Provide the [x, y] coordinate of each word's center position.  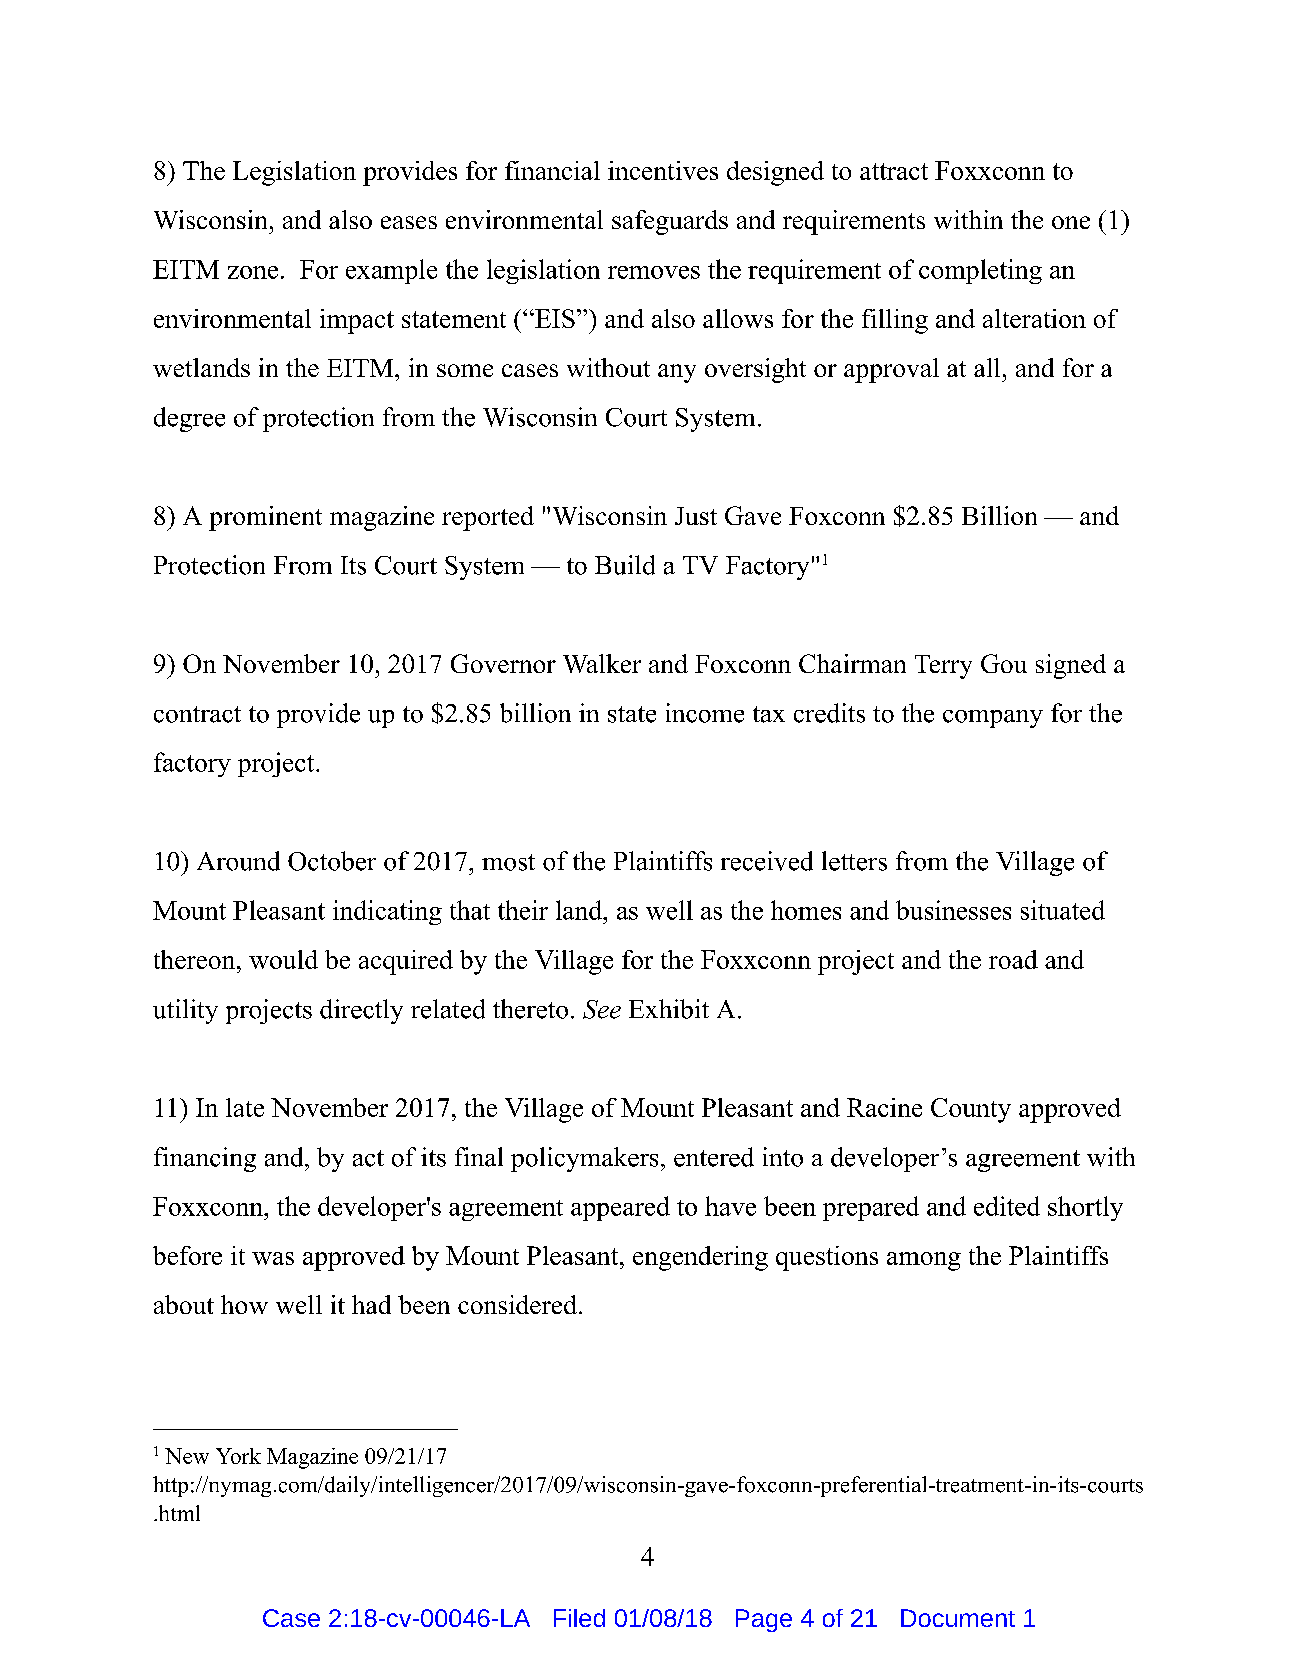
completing [980, 271]
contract [197, 714]
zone [253, 272]
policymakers [584, 1159]
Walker [602, 663]
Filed [579, 1618]
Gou [1004, 663]
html [178, 1513]
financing [205, 1159]
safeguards [670, 222]
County [971, 1110]
